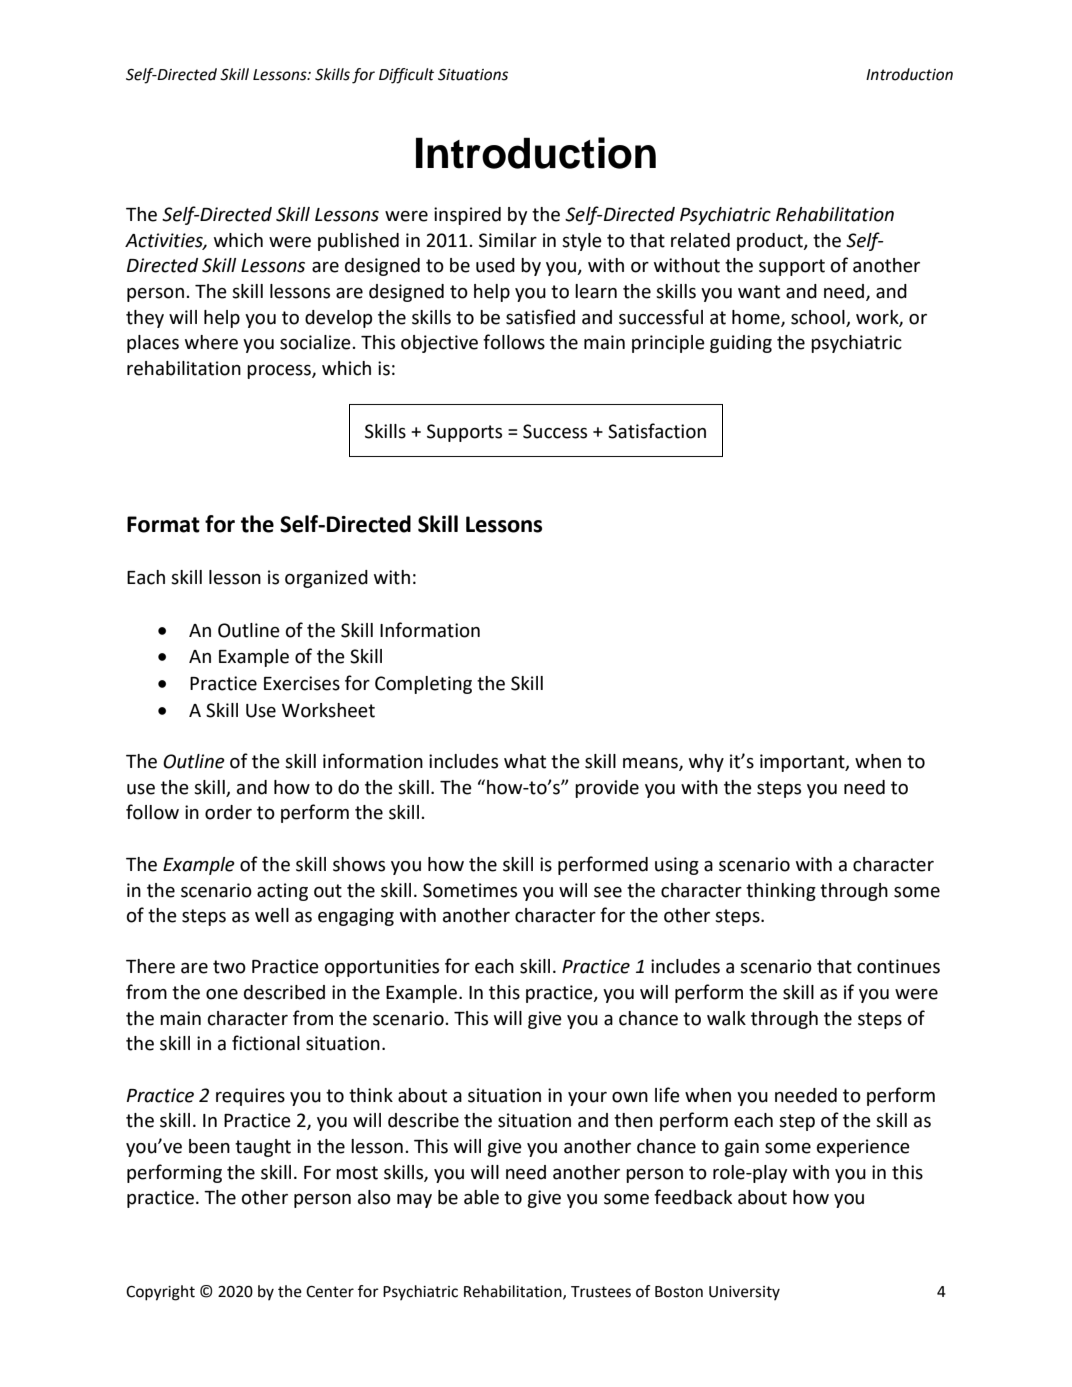  Describe the element at coordinates (481, 1197) in the screenshot. I see `able` at that location.
